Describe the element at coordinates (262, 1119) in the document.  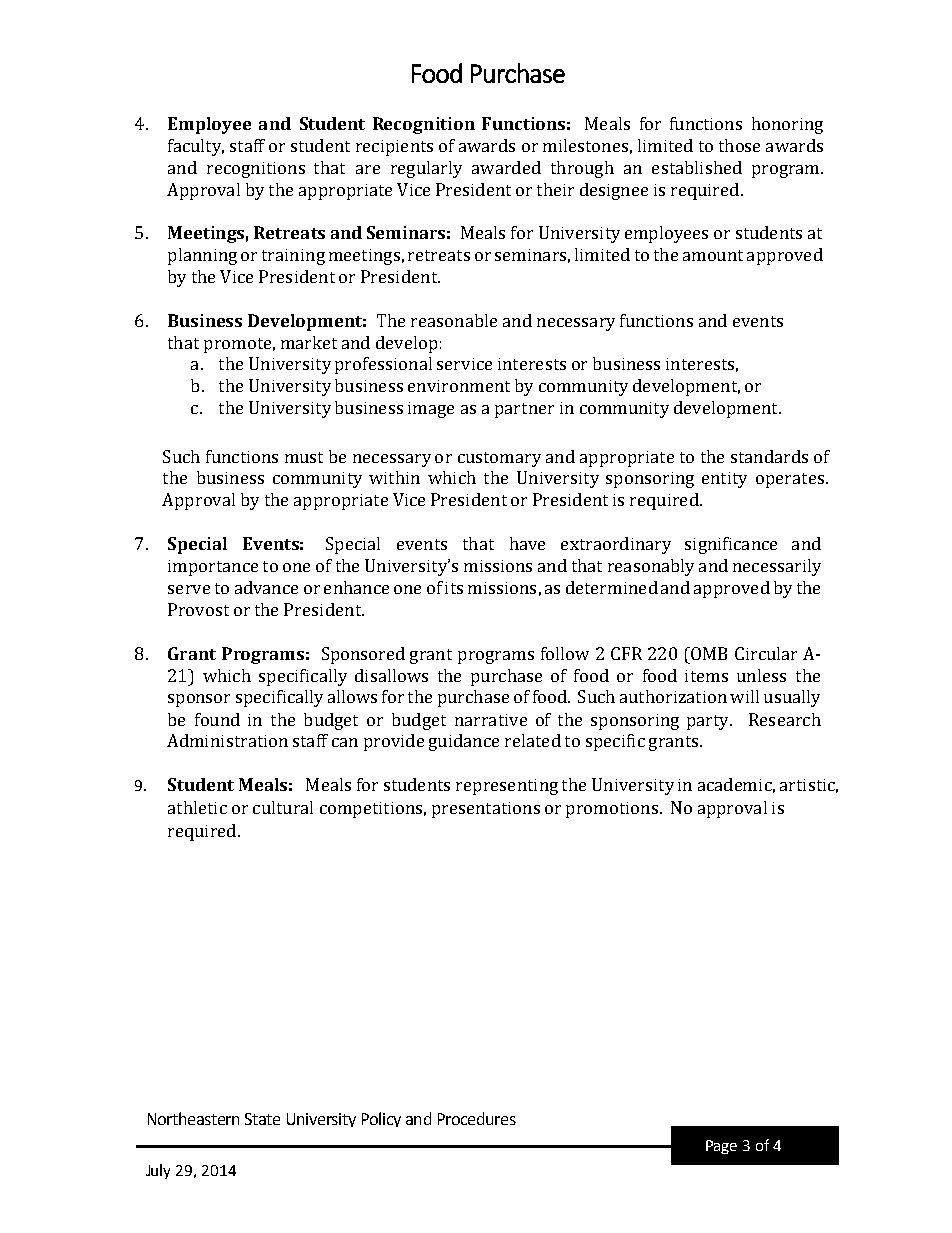
I see `State` at that location.
